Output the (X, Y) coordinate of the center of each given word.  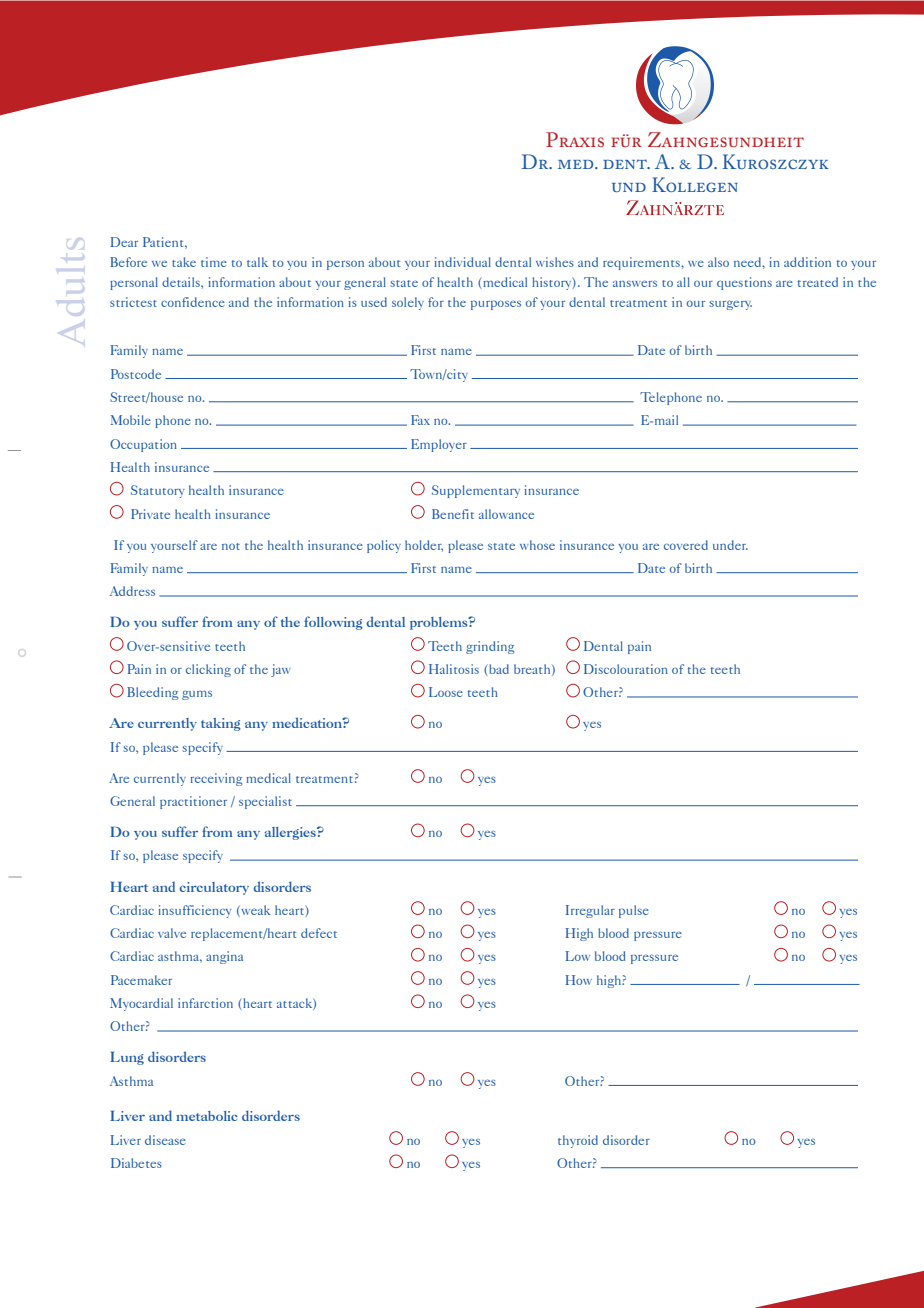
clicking (208, 670)
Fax (420, 420)
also (718, 262)
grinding (490, 647)
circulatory (214, 888)
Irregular (590, 911)
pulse (634, 911)
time (214, 262)
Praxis (575, 139)
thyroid (578, 1141)
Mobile (130, 420)
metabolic (207, 1116)
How (578, 980)
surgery (731, 305)
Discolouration (626, 669)
